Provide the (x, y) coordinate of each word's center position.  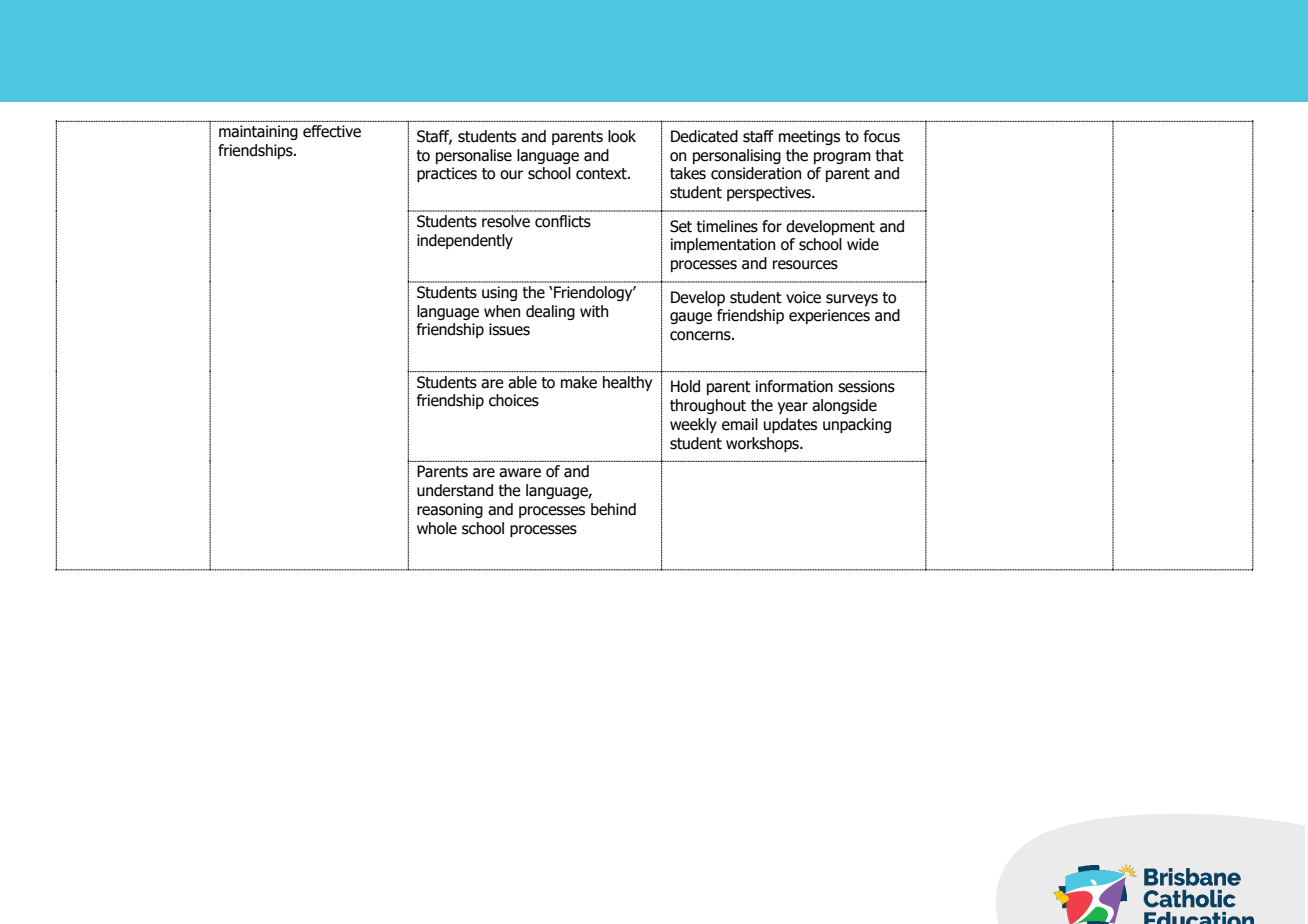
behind (613, 509)
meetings (809, 137)
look (622, 136)
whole (437, 528)
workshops (763, 444)
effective (332, 131)
